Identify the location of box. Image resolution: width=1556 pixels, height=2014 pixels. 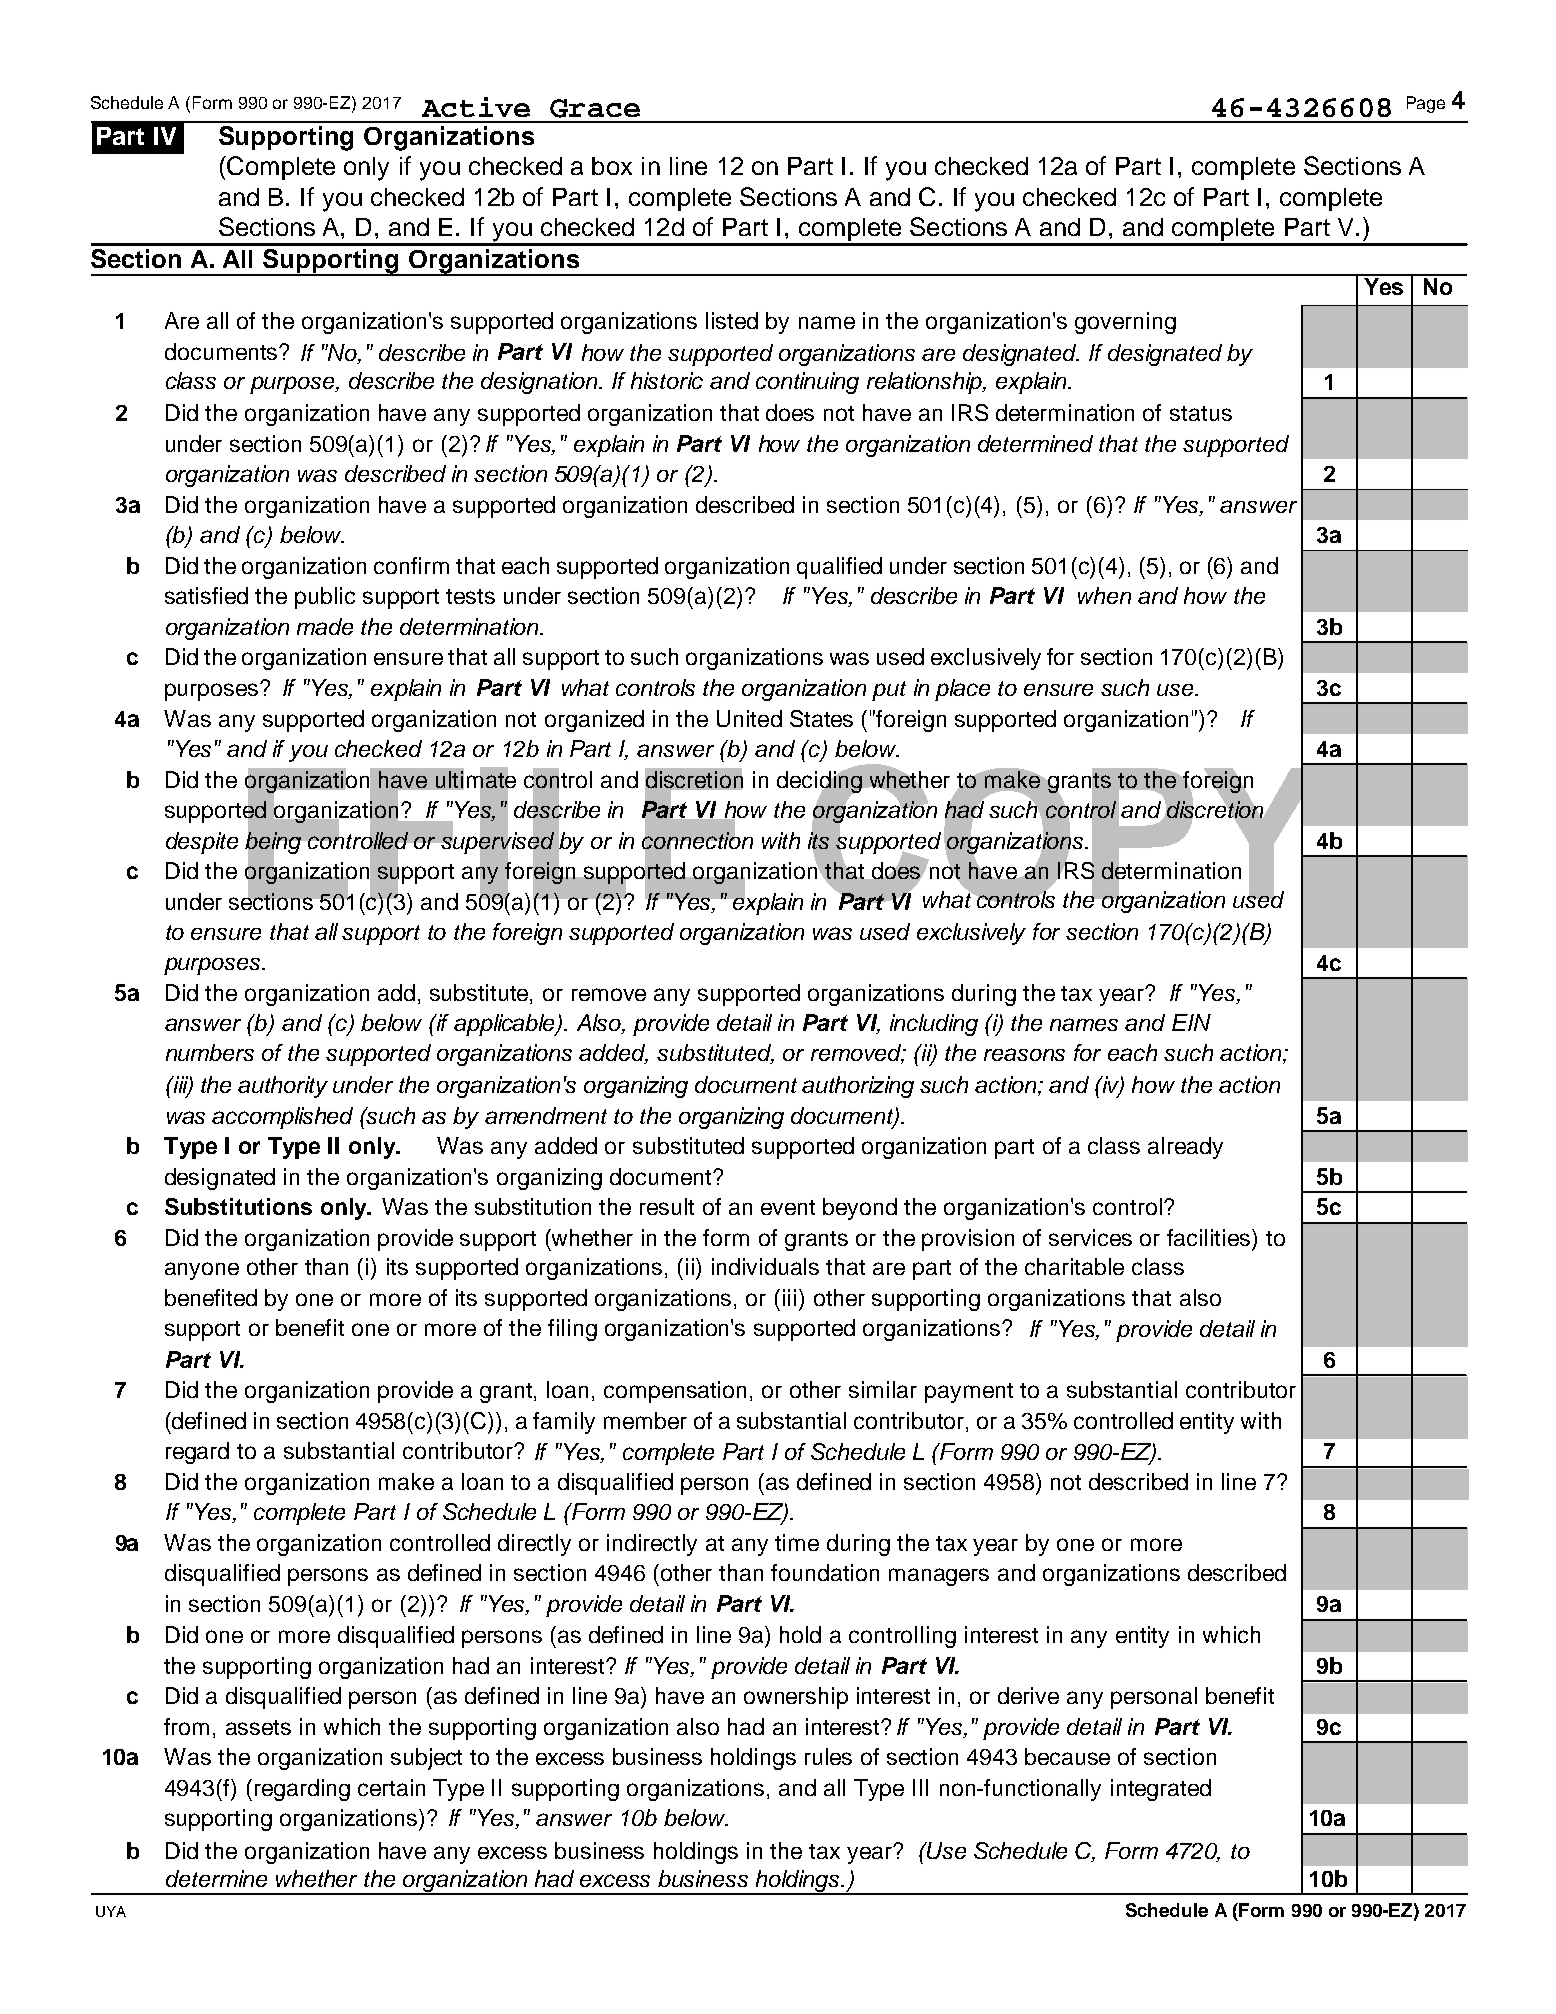
(612, 166).
